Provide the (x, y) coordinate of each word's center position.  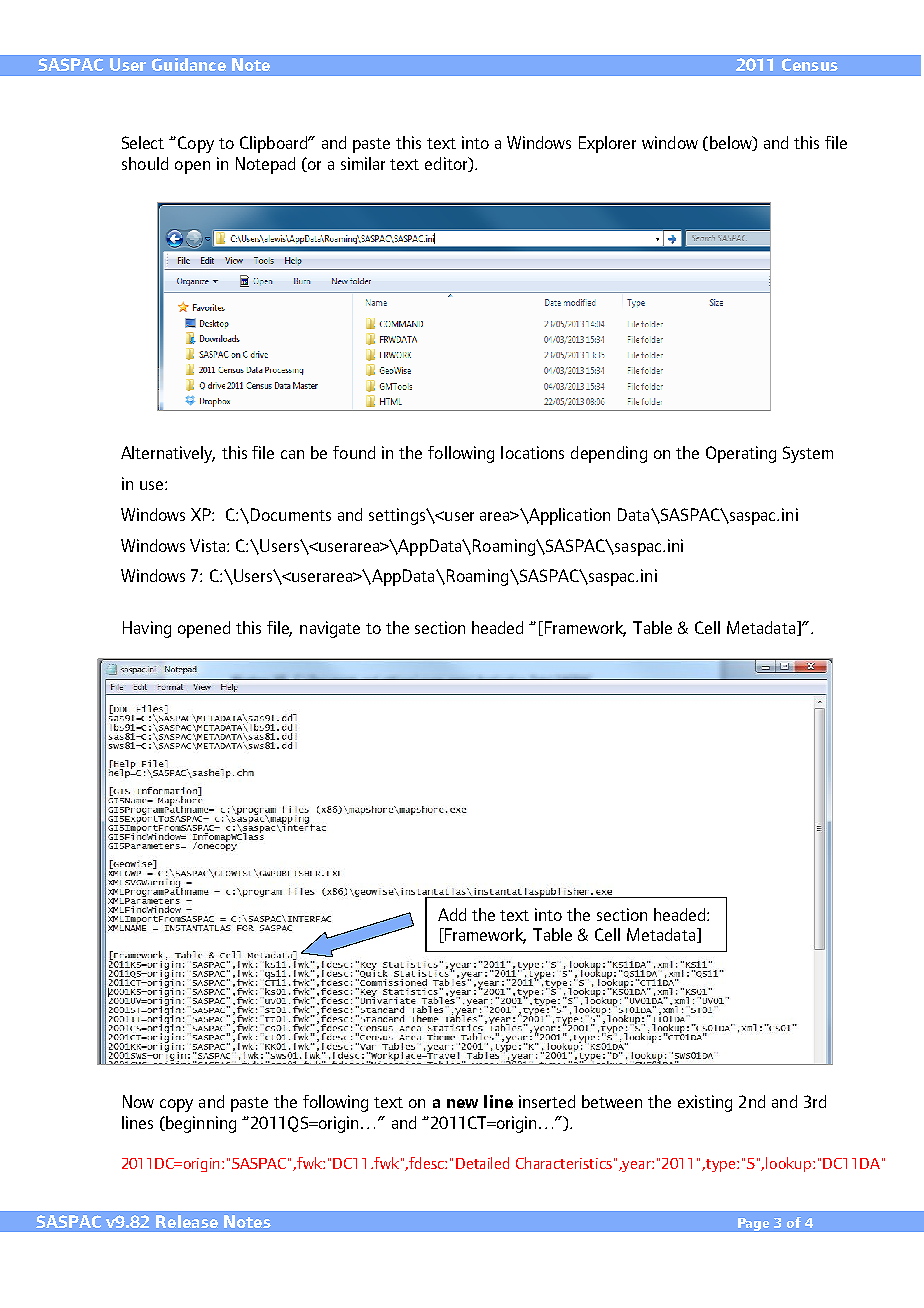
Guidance (189, 64)
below (730, 143)
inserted (547, 1101)
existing (705, 1103)
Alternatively (168, 454)
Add (452, 914)
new (462, 1103)
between (612, 1101)
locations (532, 452)
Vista (209, 545)
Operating (741, 454)
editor (447, 164)
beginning (200, 1124)
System (808, 454)
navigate (330, 629)
